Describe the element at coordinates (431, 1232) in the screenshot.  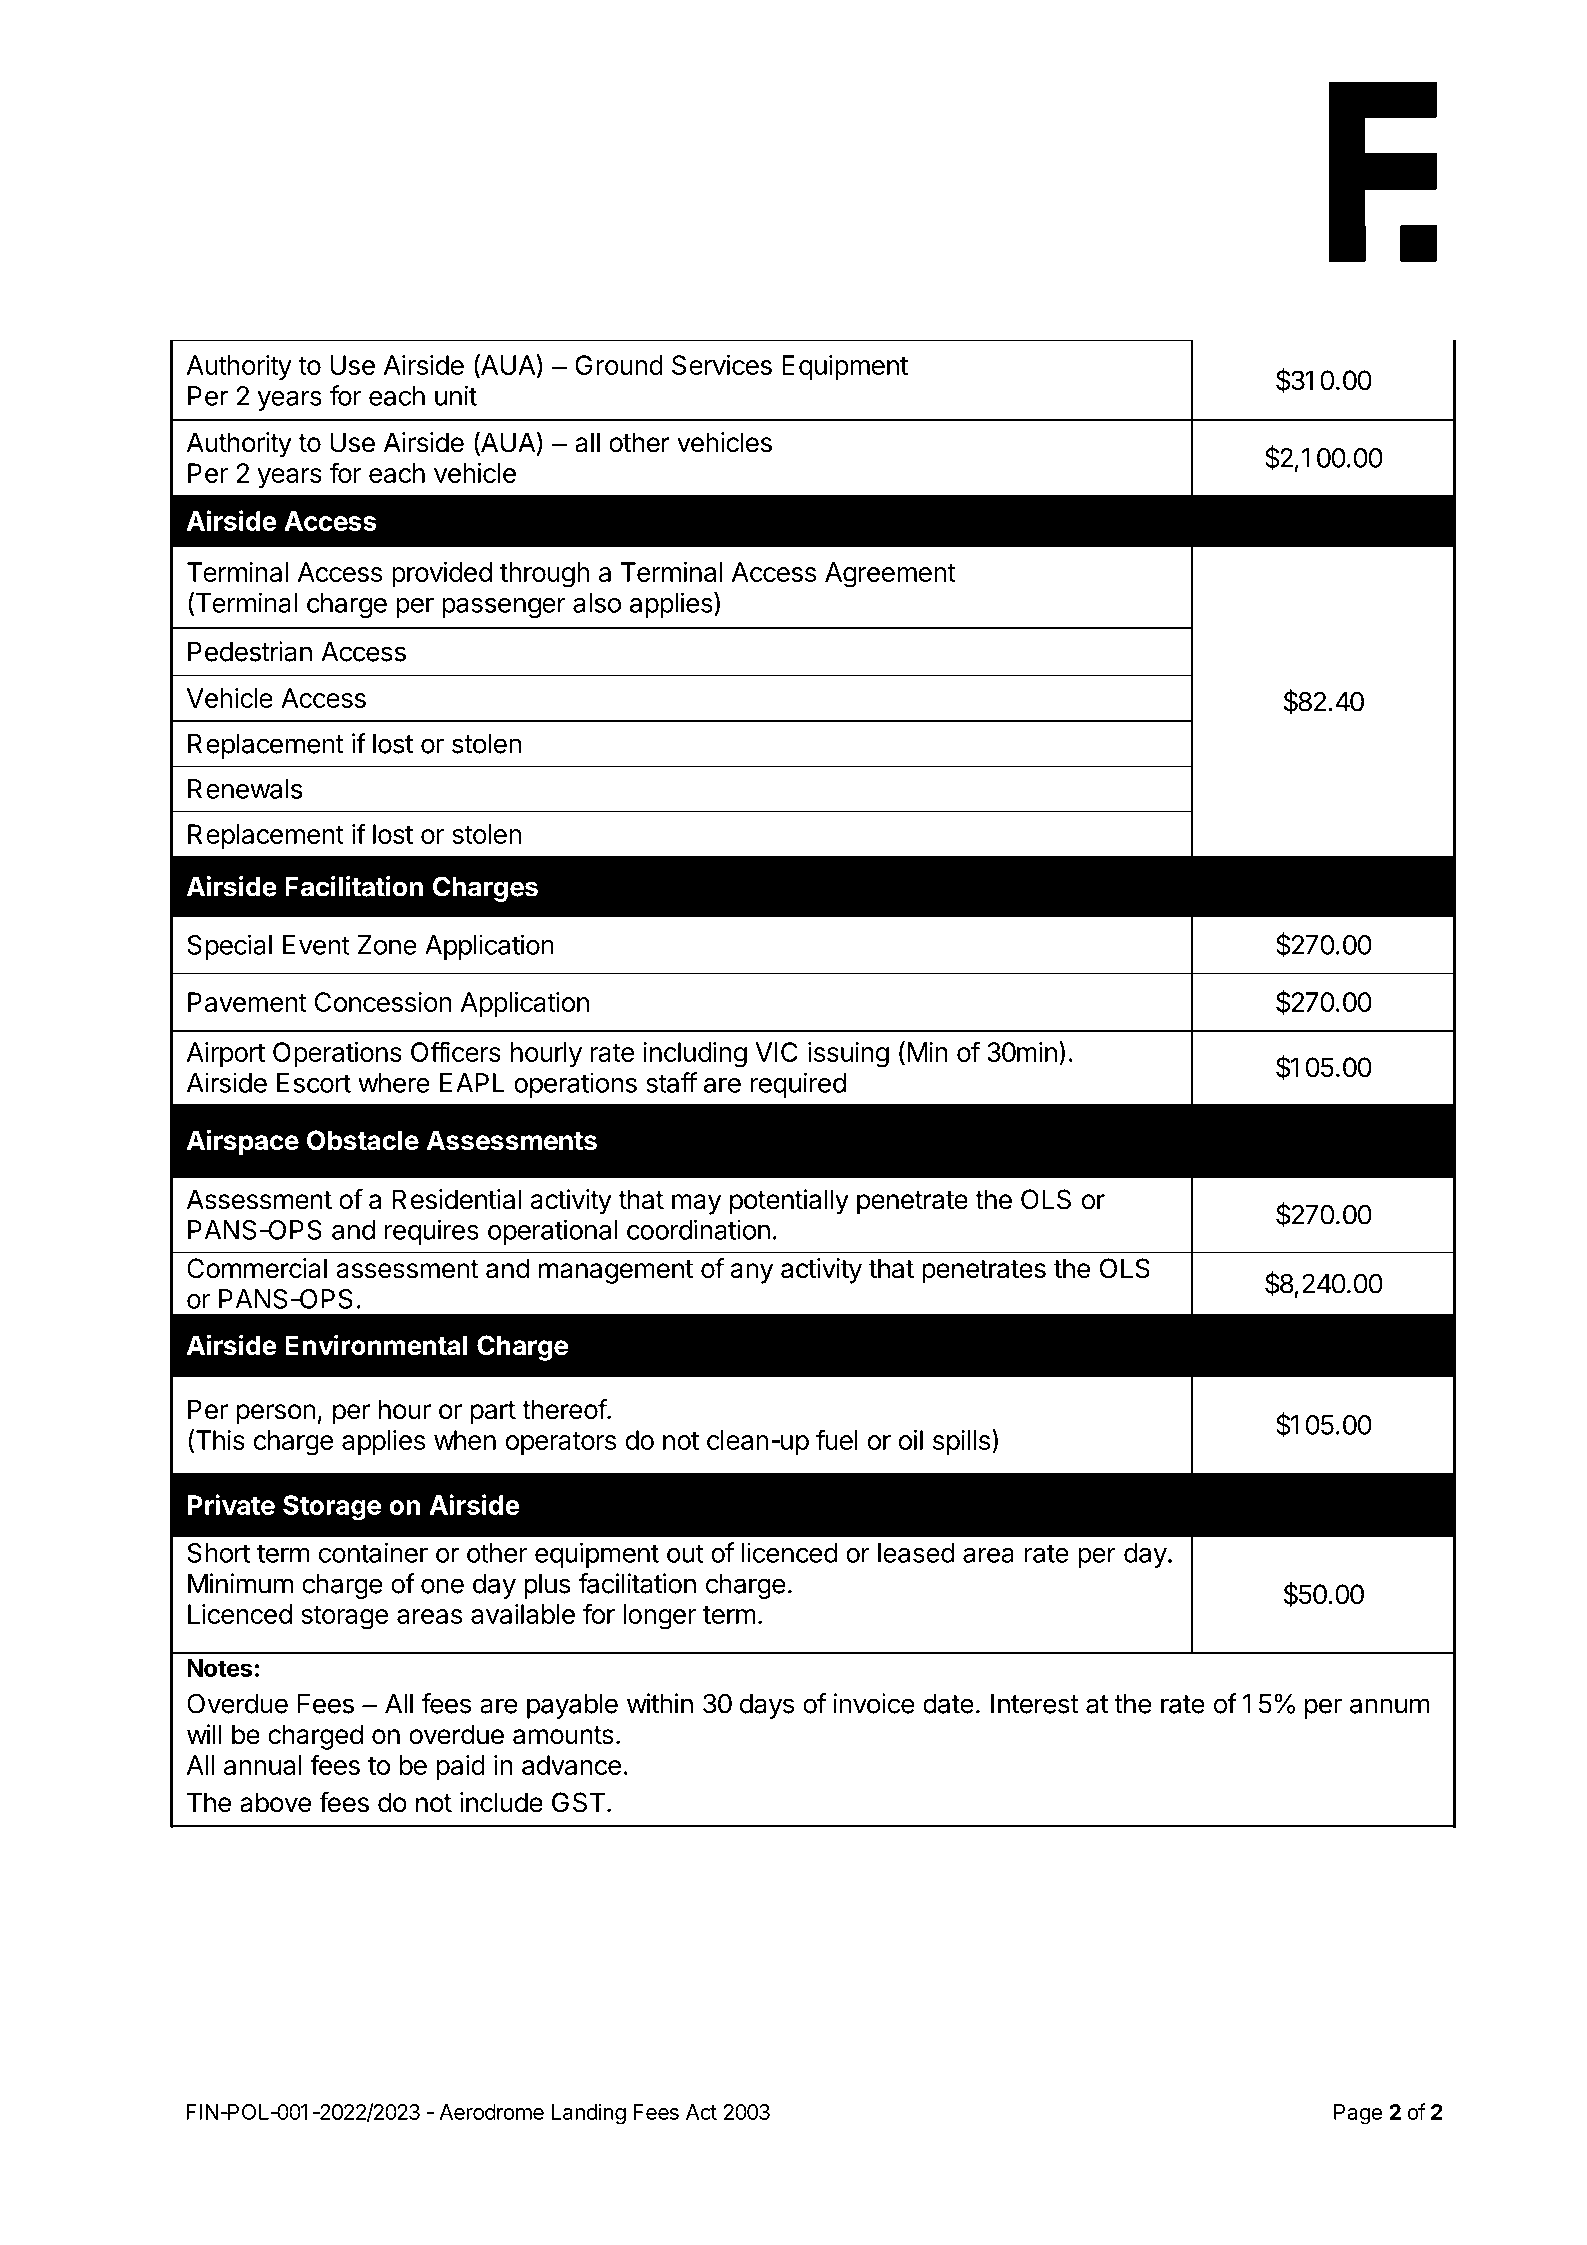
I see `requires` at that location.
